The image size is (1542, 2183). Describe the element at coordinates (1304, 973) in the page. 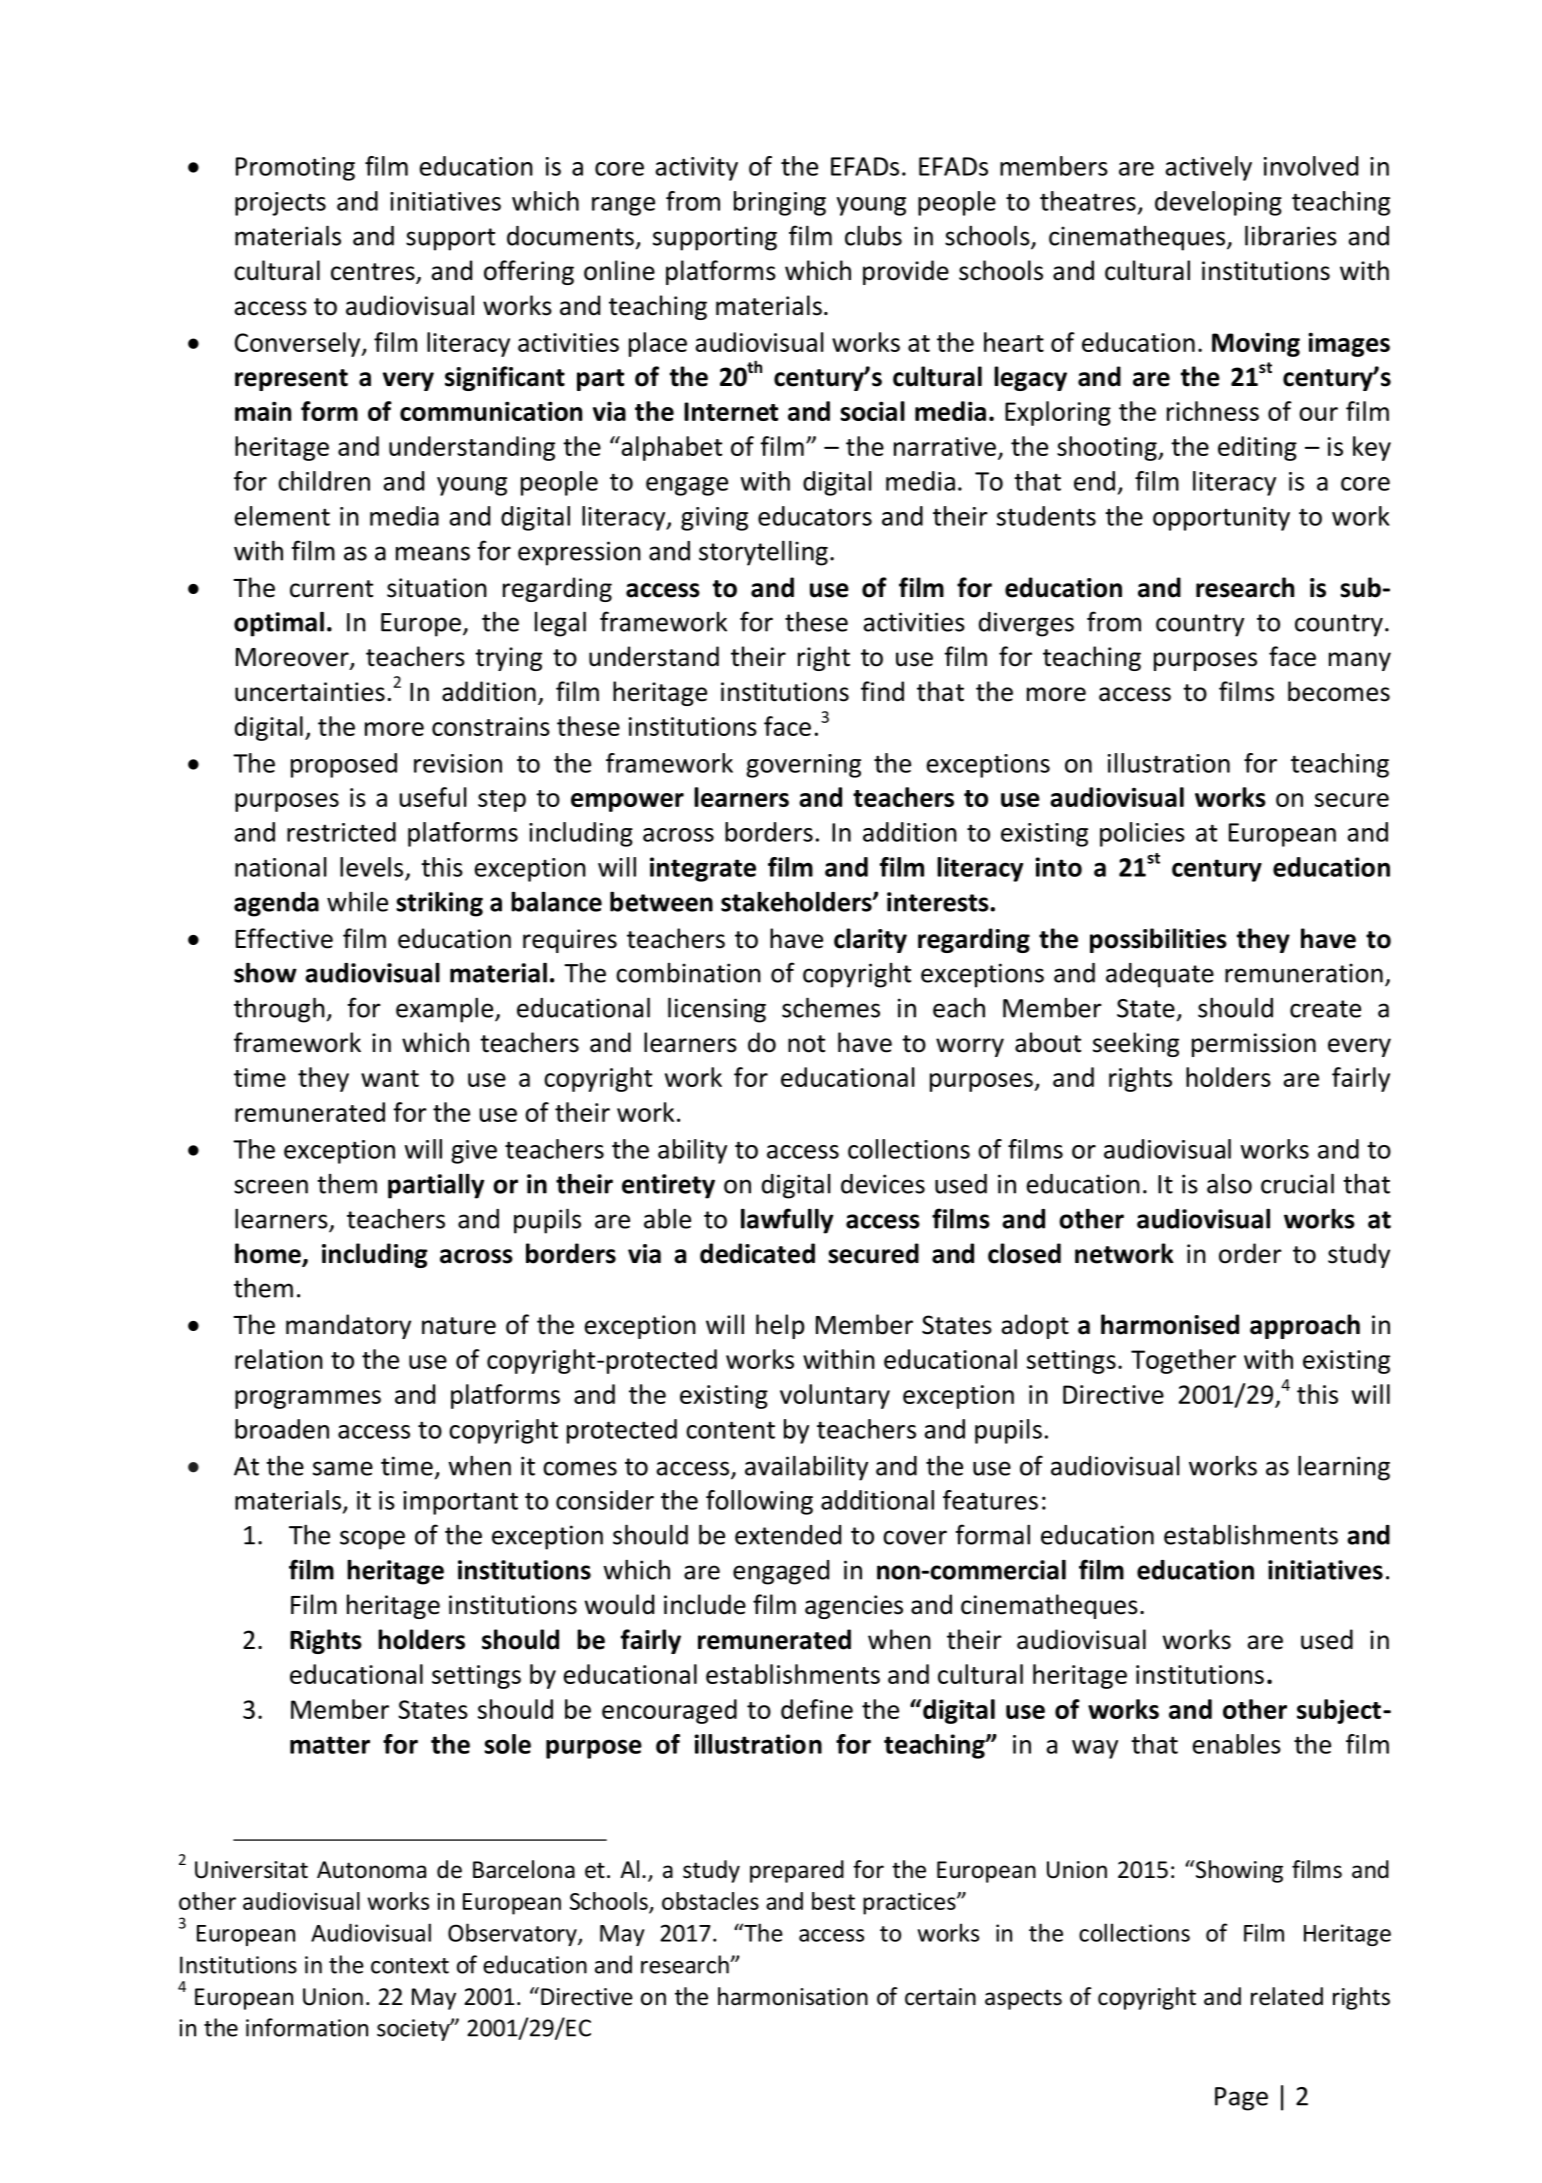

I see `remuneration` at that location.
